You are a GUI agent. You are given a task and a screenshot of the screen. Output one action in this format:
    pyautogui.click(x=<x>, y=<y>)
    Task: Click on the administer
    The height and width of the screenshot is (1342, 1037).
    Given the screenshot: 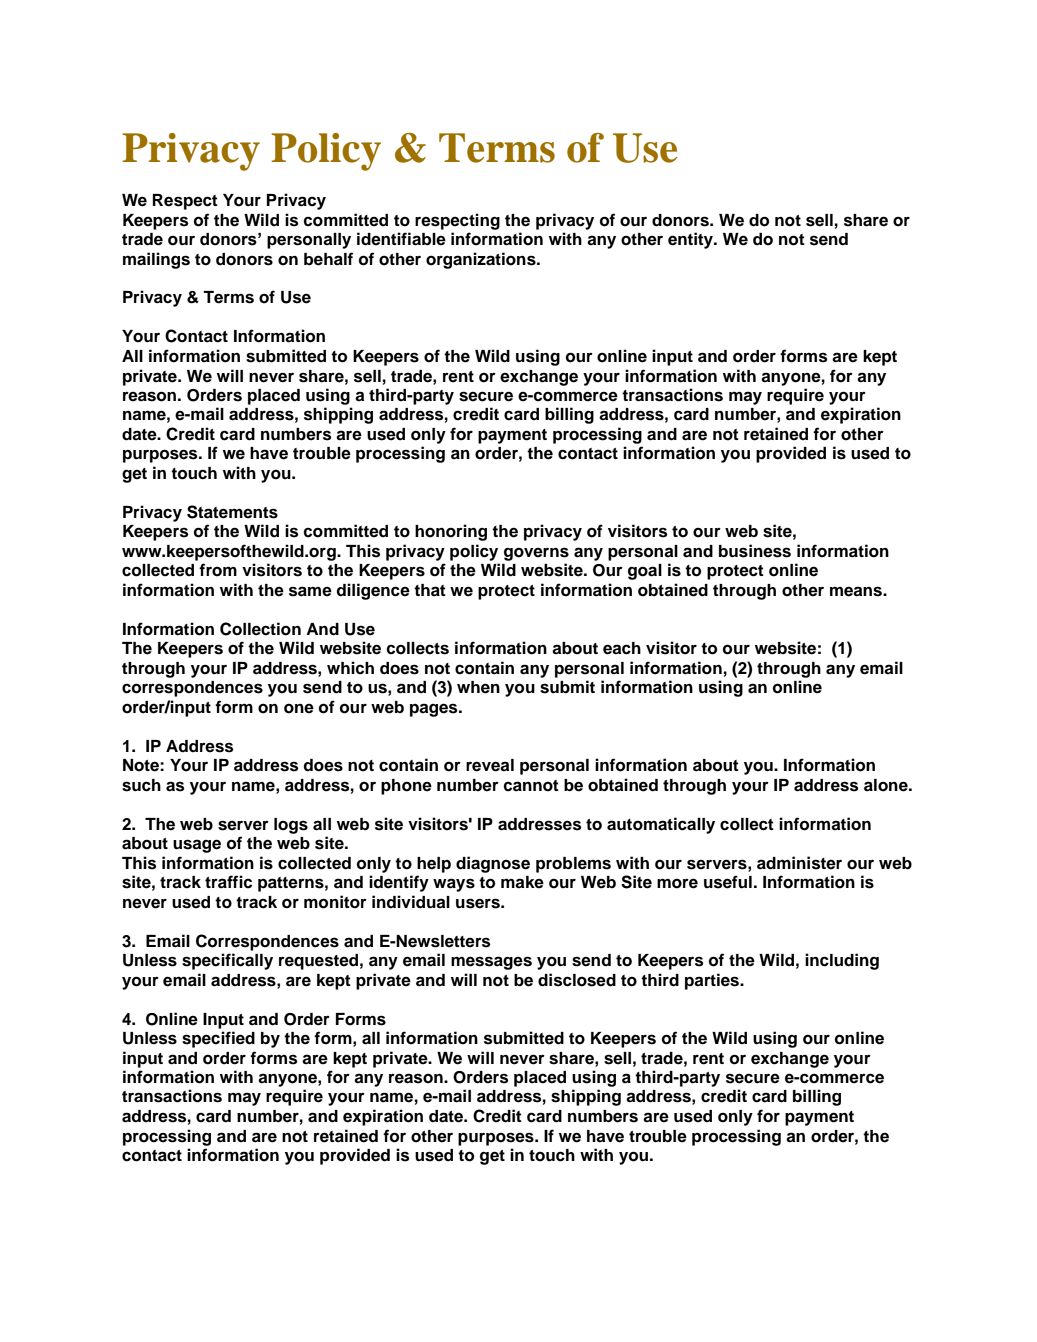 What is the action you would take?
    pyautogui.click(x=799, y=863)
